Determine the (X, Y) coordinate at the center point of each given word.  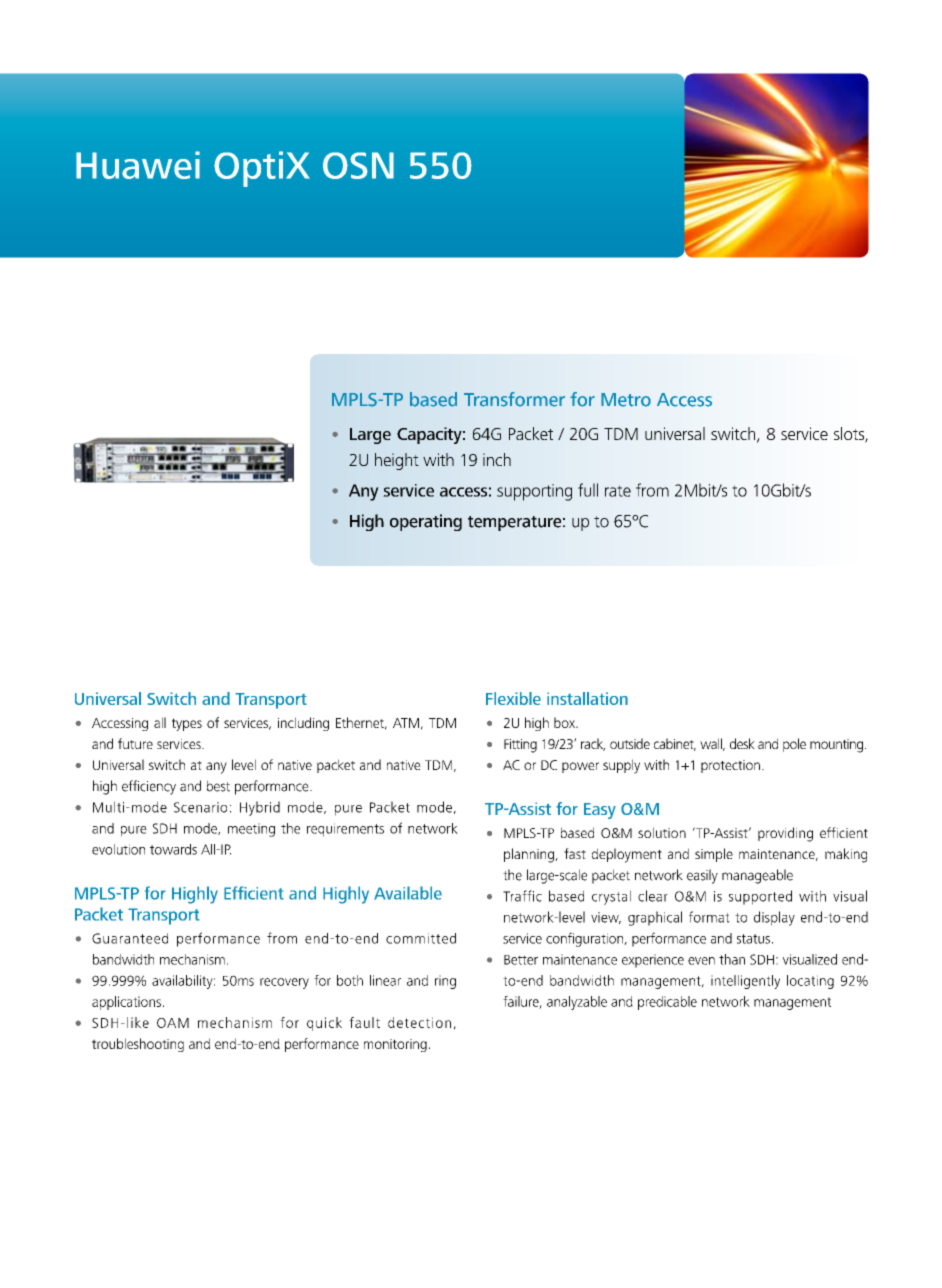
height (397, 461)
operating (426, 522)
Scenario (200, 807)
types (187, 724)
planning (530, 855)
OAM (173, 1023)
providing (785, 834)
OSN (358, 165)
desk (742, 743)
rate (618, 491)
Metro (626, 400)
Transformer (514, 399)
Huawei (138, 165)
